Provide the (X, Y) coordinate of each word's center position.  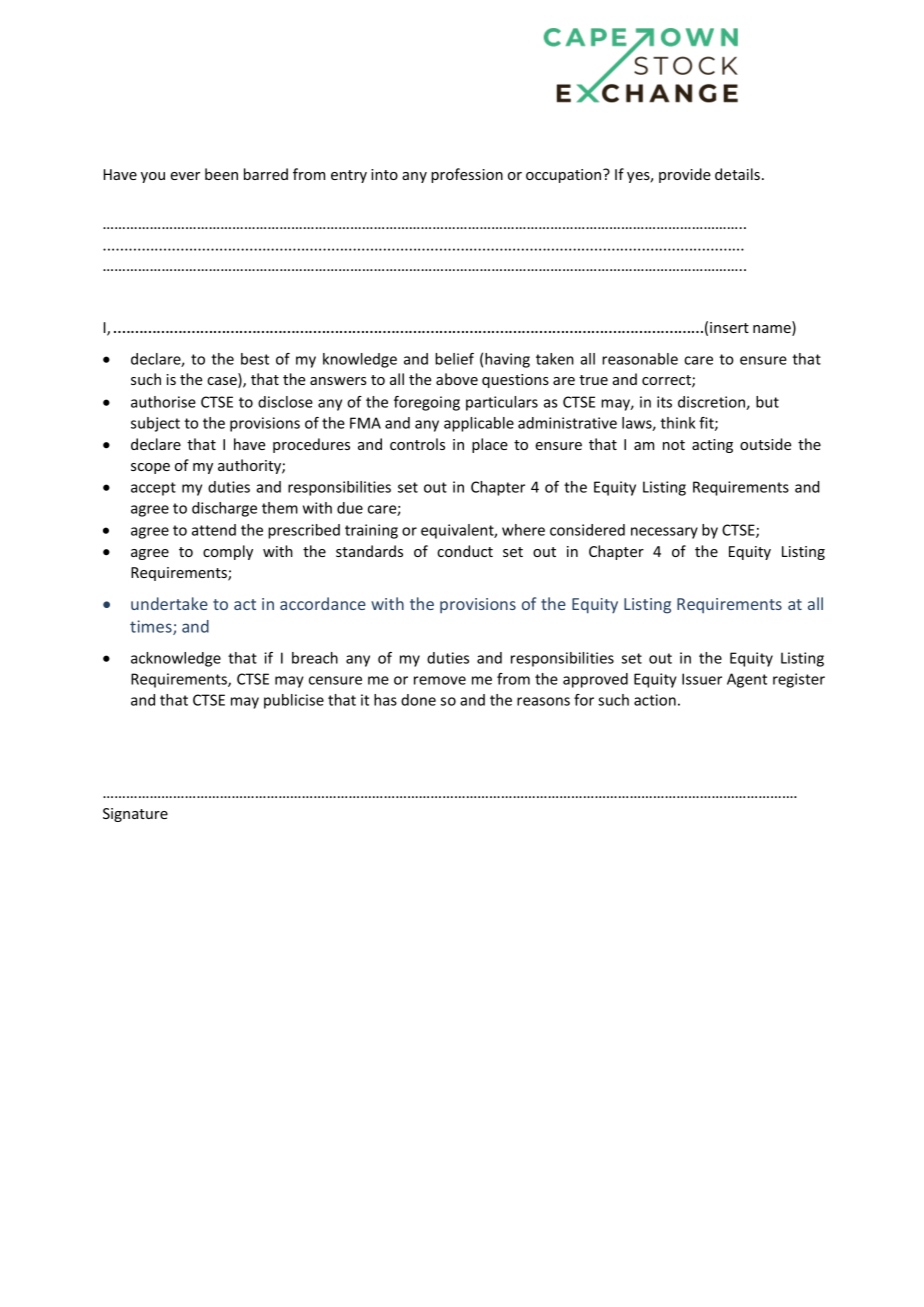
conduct (465, 551)
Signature (135, 815)
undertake (169, 603)
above (457, 379)
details (737, 174)
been (221, 174)
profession (467, 175)
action (655, 700)
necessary (664, 533)
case (223, 382)
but (767, 402)
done (418, 700)
